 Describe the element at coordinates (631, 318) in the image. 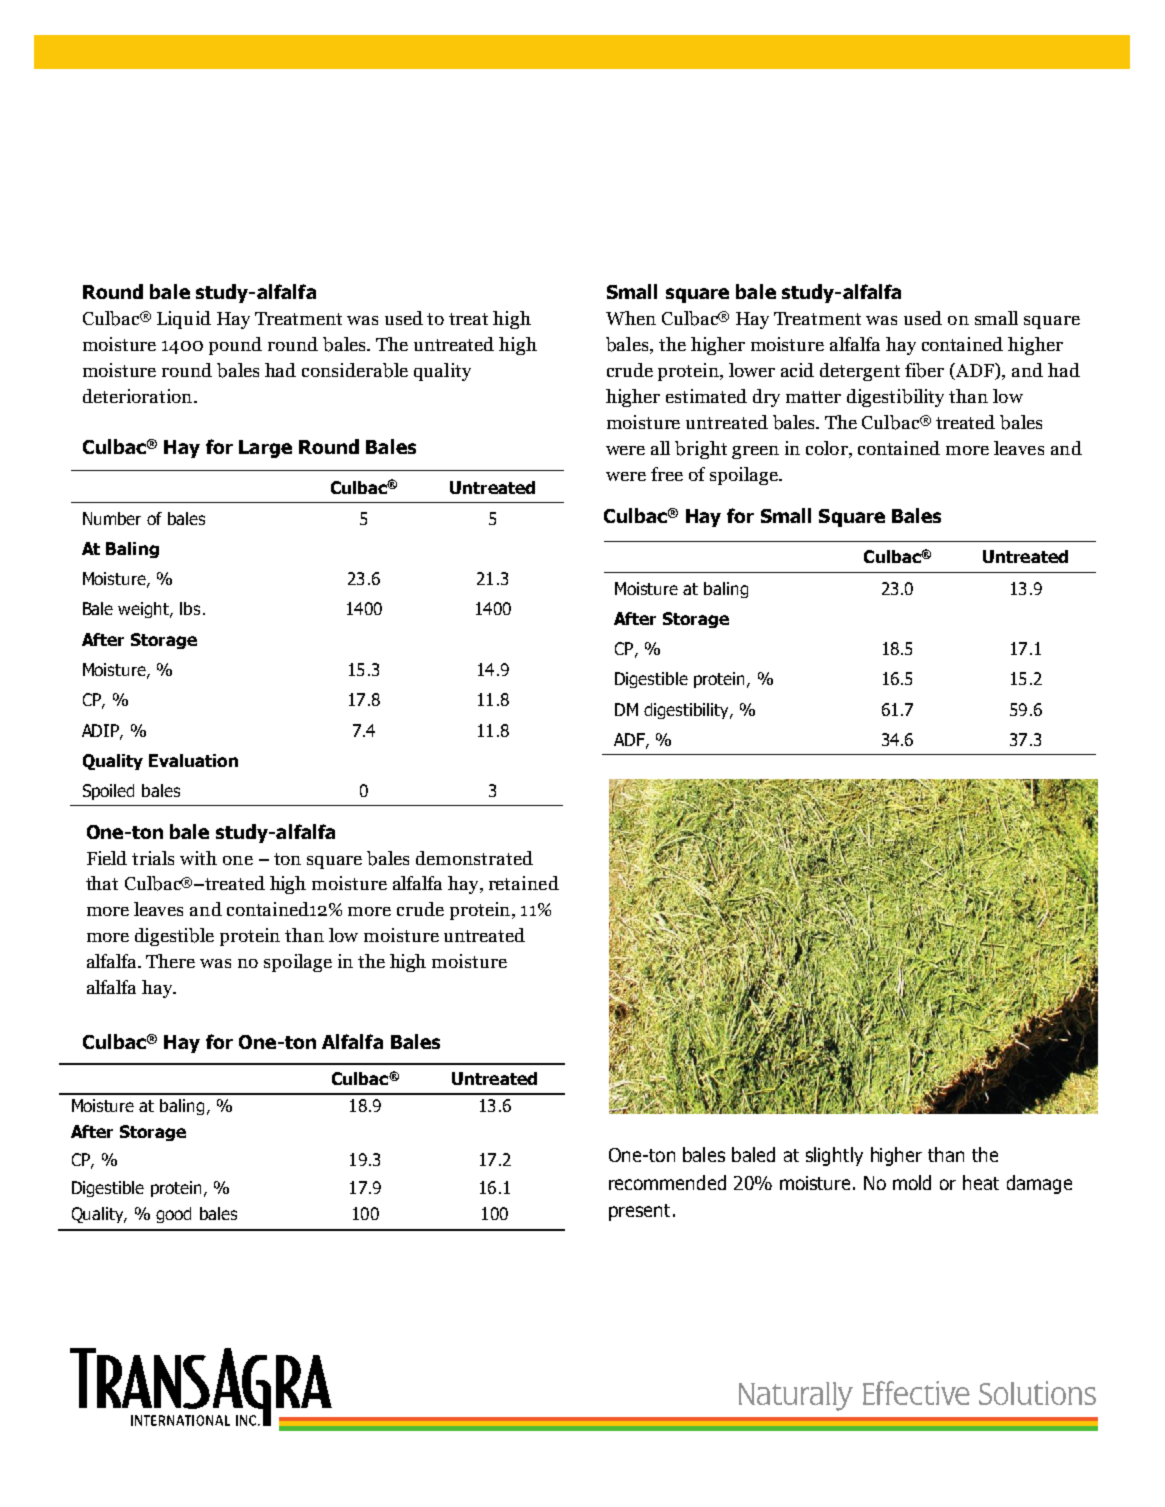

I see `When` at that location.
